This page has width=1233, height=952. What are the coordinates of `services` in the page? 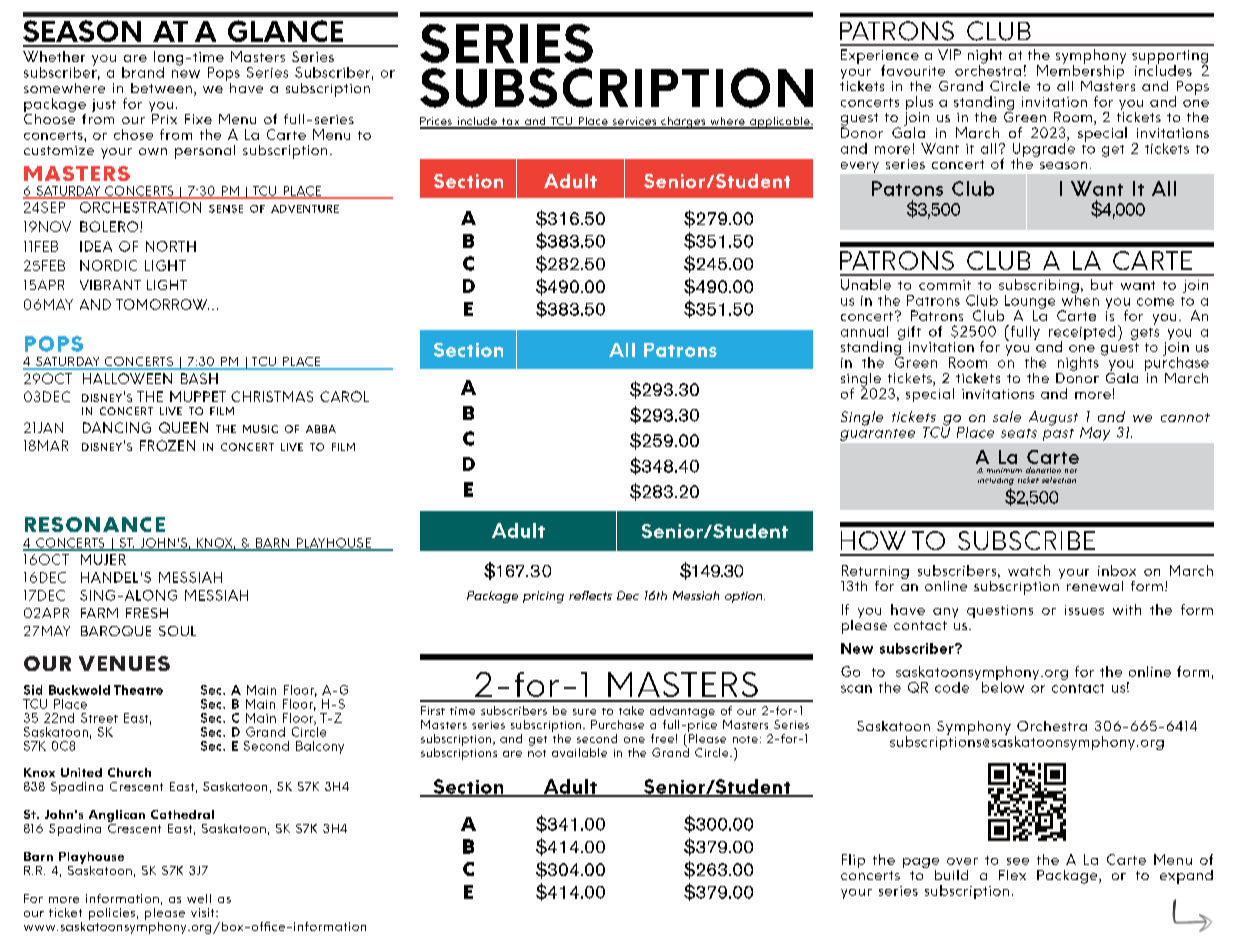 It's located at (634, 122).
